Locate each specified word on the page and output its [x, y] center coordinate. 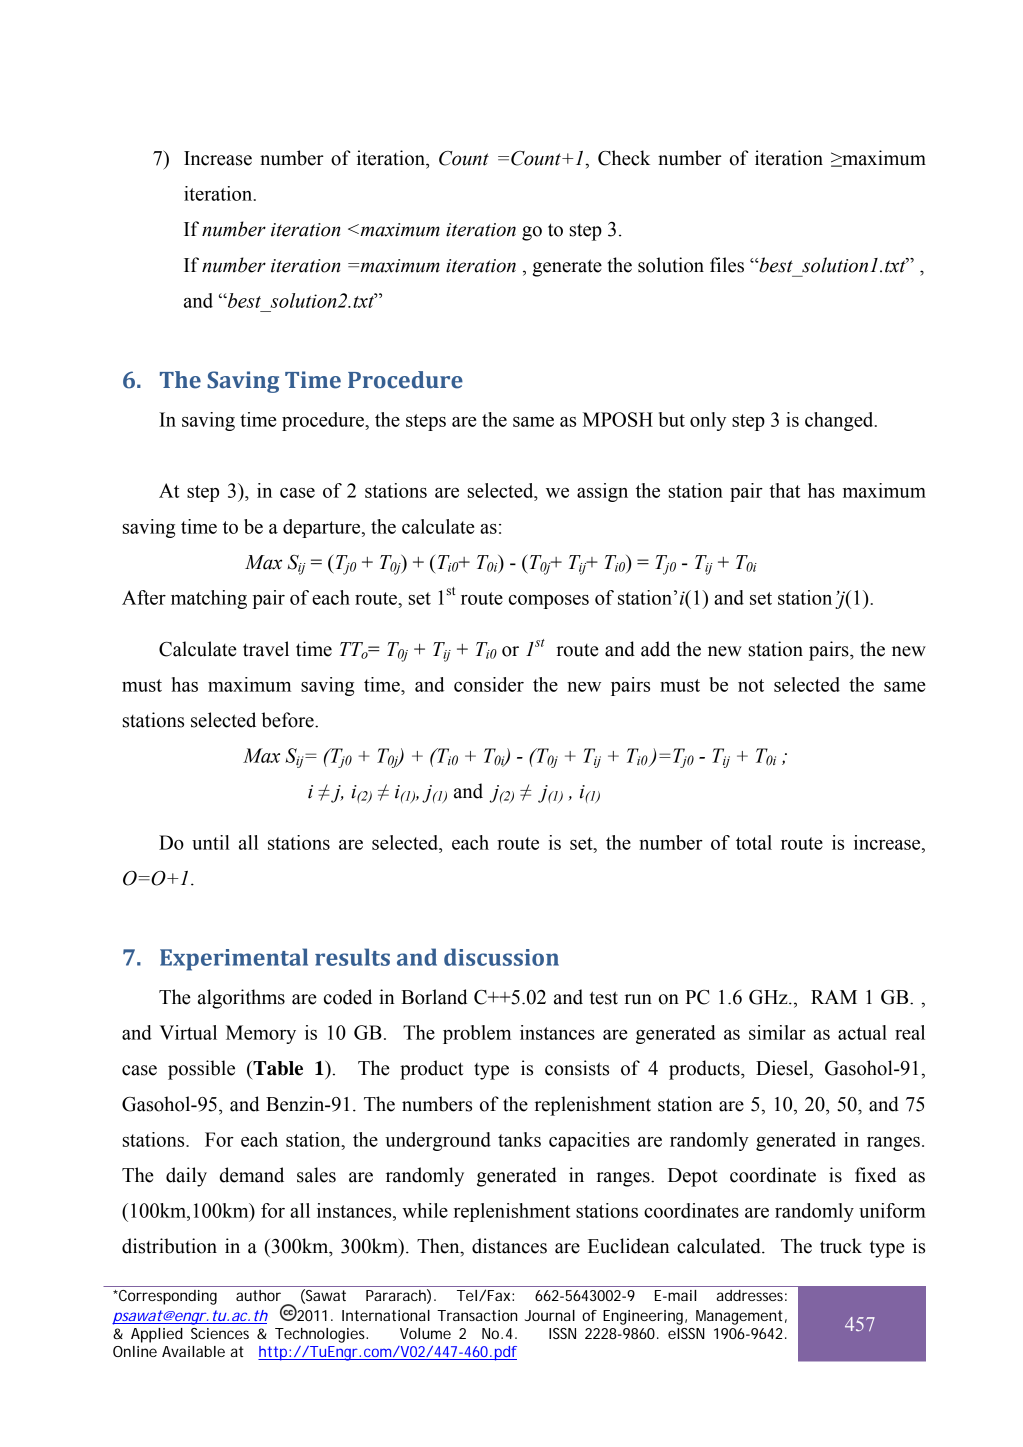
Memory [261, 1034]
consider [489, 684]
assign [602, 492]
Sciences [220, 1333]
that [784, 490]
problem [477, 1034]
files [727, 265]
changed [840, 421]
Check [624, 158]
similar [777, 1032]
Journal [550, 1315]
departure [323, 528]
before [288, 720]
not [751, 685]
